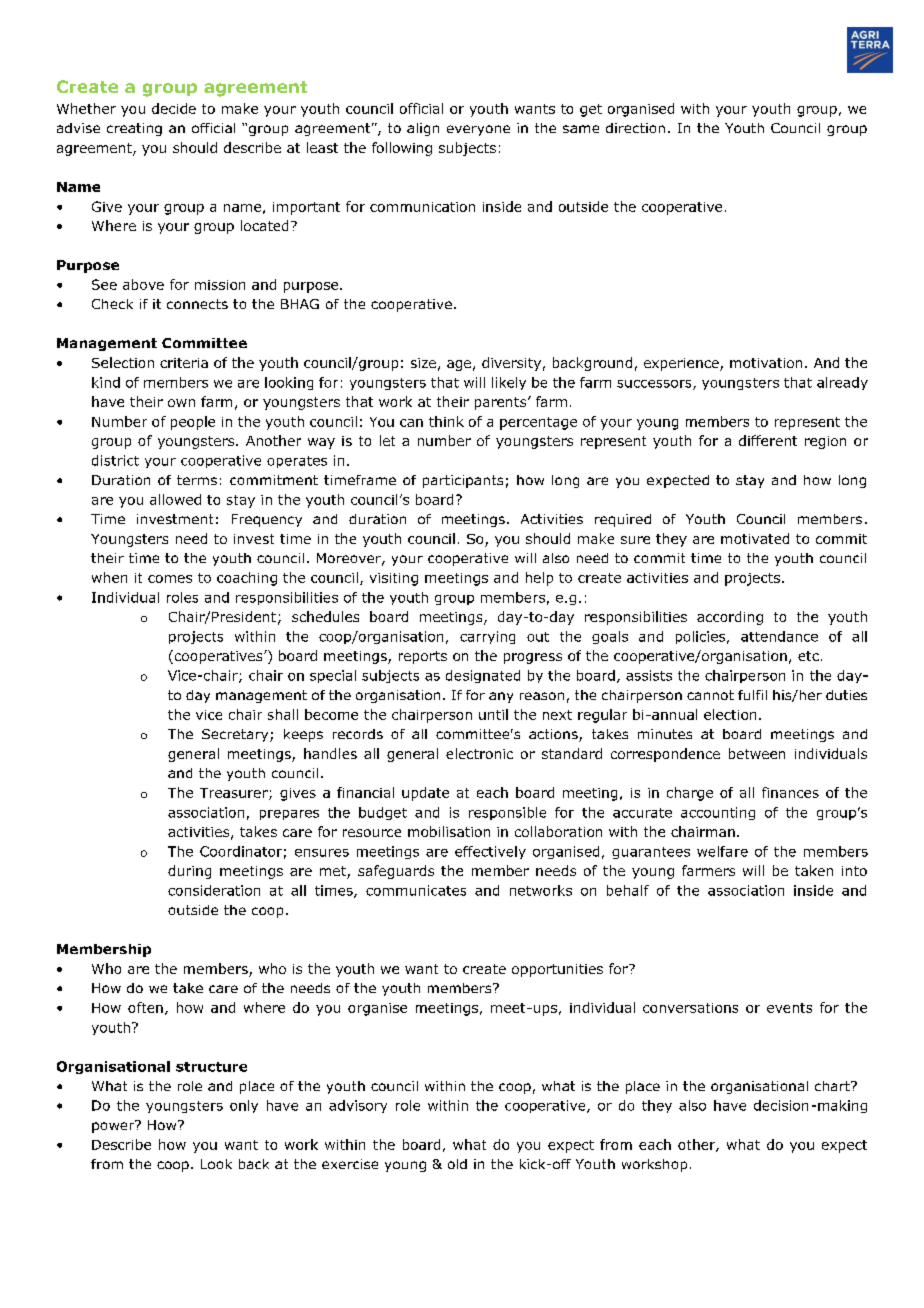 The width and height of the image is (924, 1308). What do you see at coordinates (768, 440) in the image?
I see `different` at bounding box center [768, 440].
